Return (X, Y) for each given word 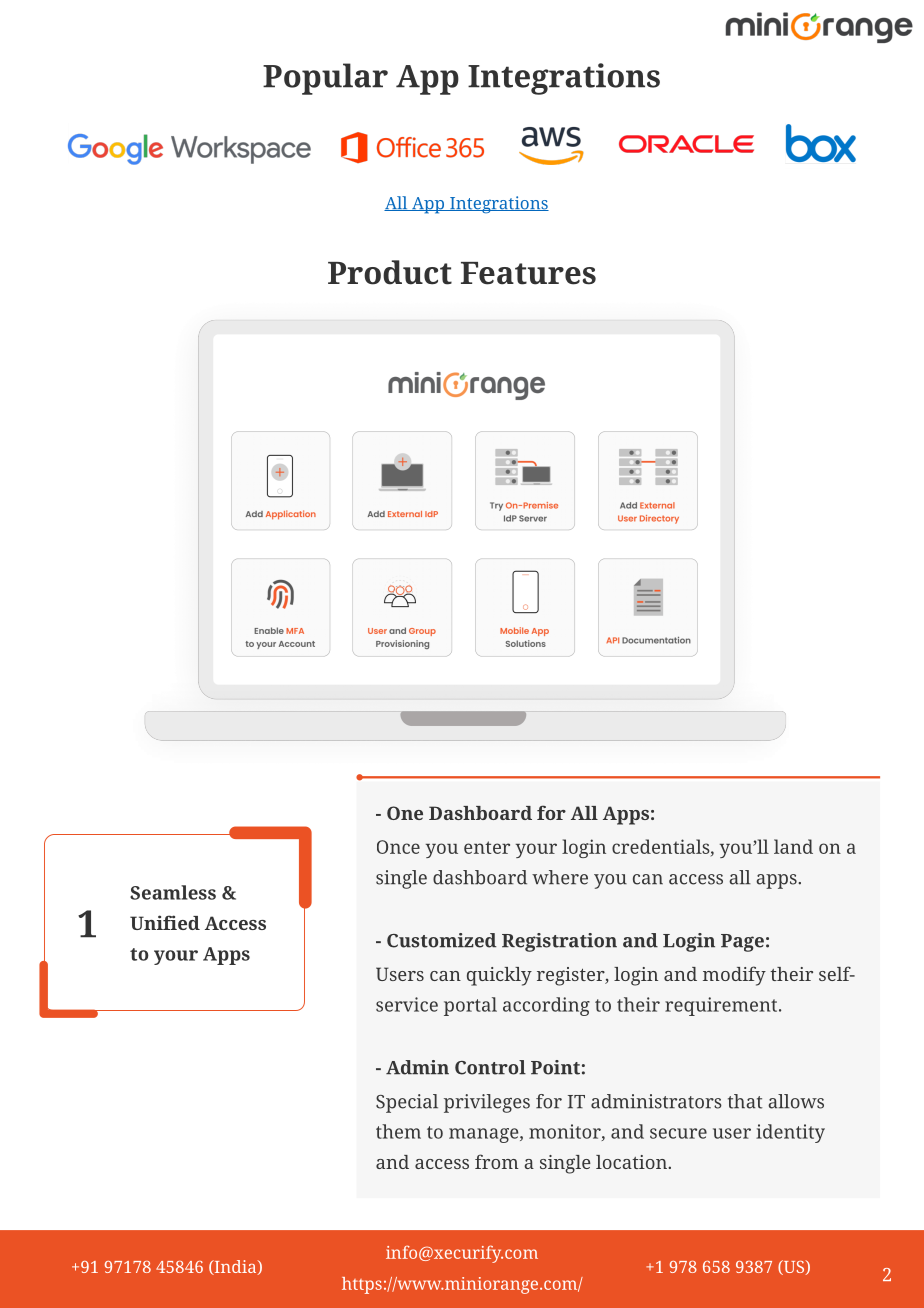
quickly (499, 976)
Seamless (173, 892)
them (398, 1131)
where (560, 877)
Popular (325, 79)
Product (390, 272)
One (405, 813)
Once (398, 847)
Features (528, 273)
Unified (165, 922)
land (793, 846)
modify (734, 976)
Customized (441, 940)
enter (487, 847)
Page (742, 943)
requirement (722, 1006)
